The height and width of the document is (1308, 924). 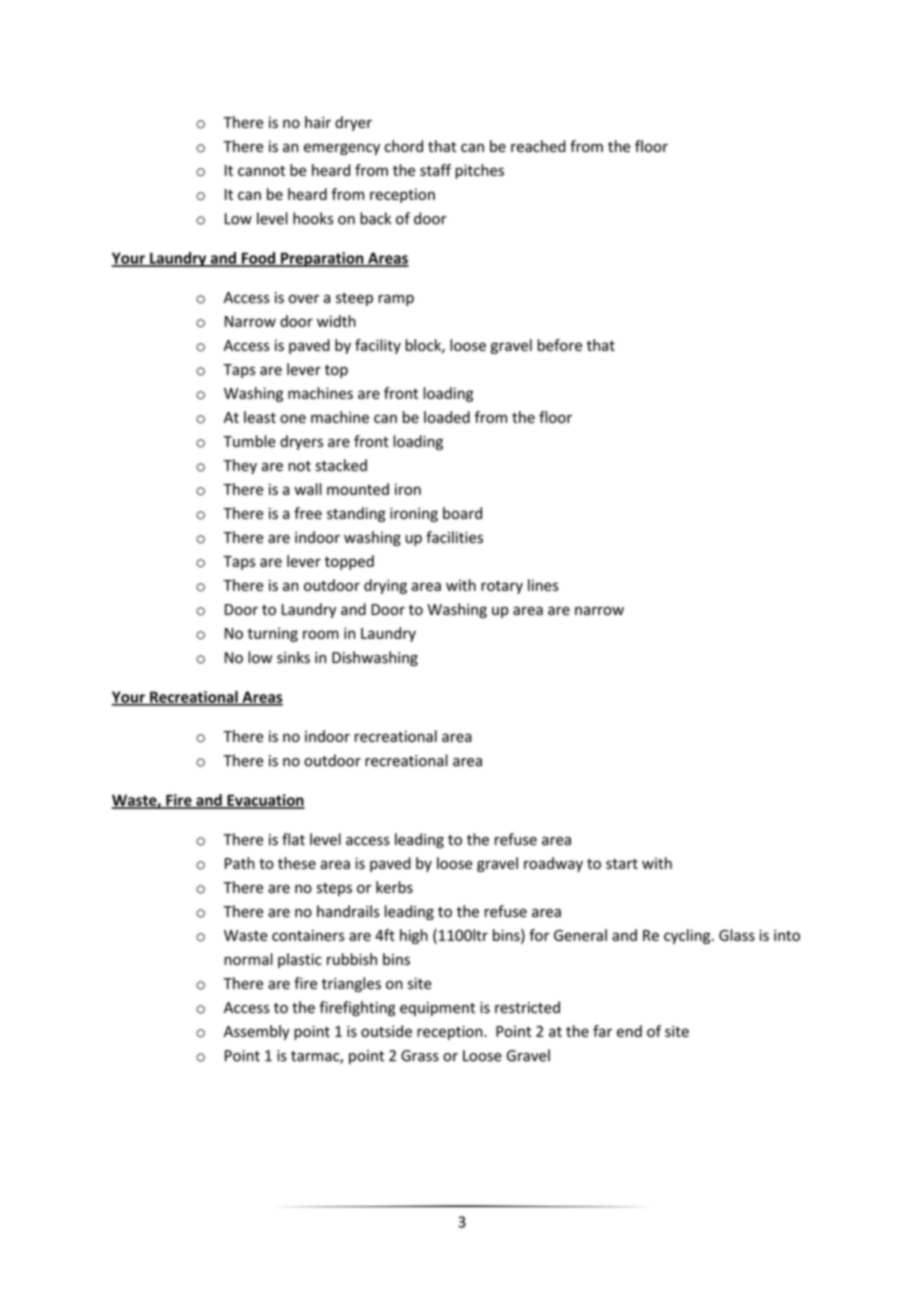 I want to click on start, so click(x=622, y=864).
